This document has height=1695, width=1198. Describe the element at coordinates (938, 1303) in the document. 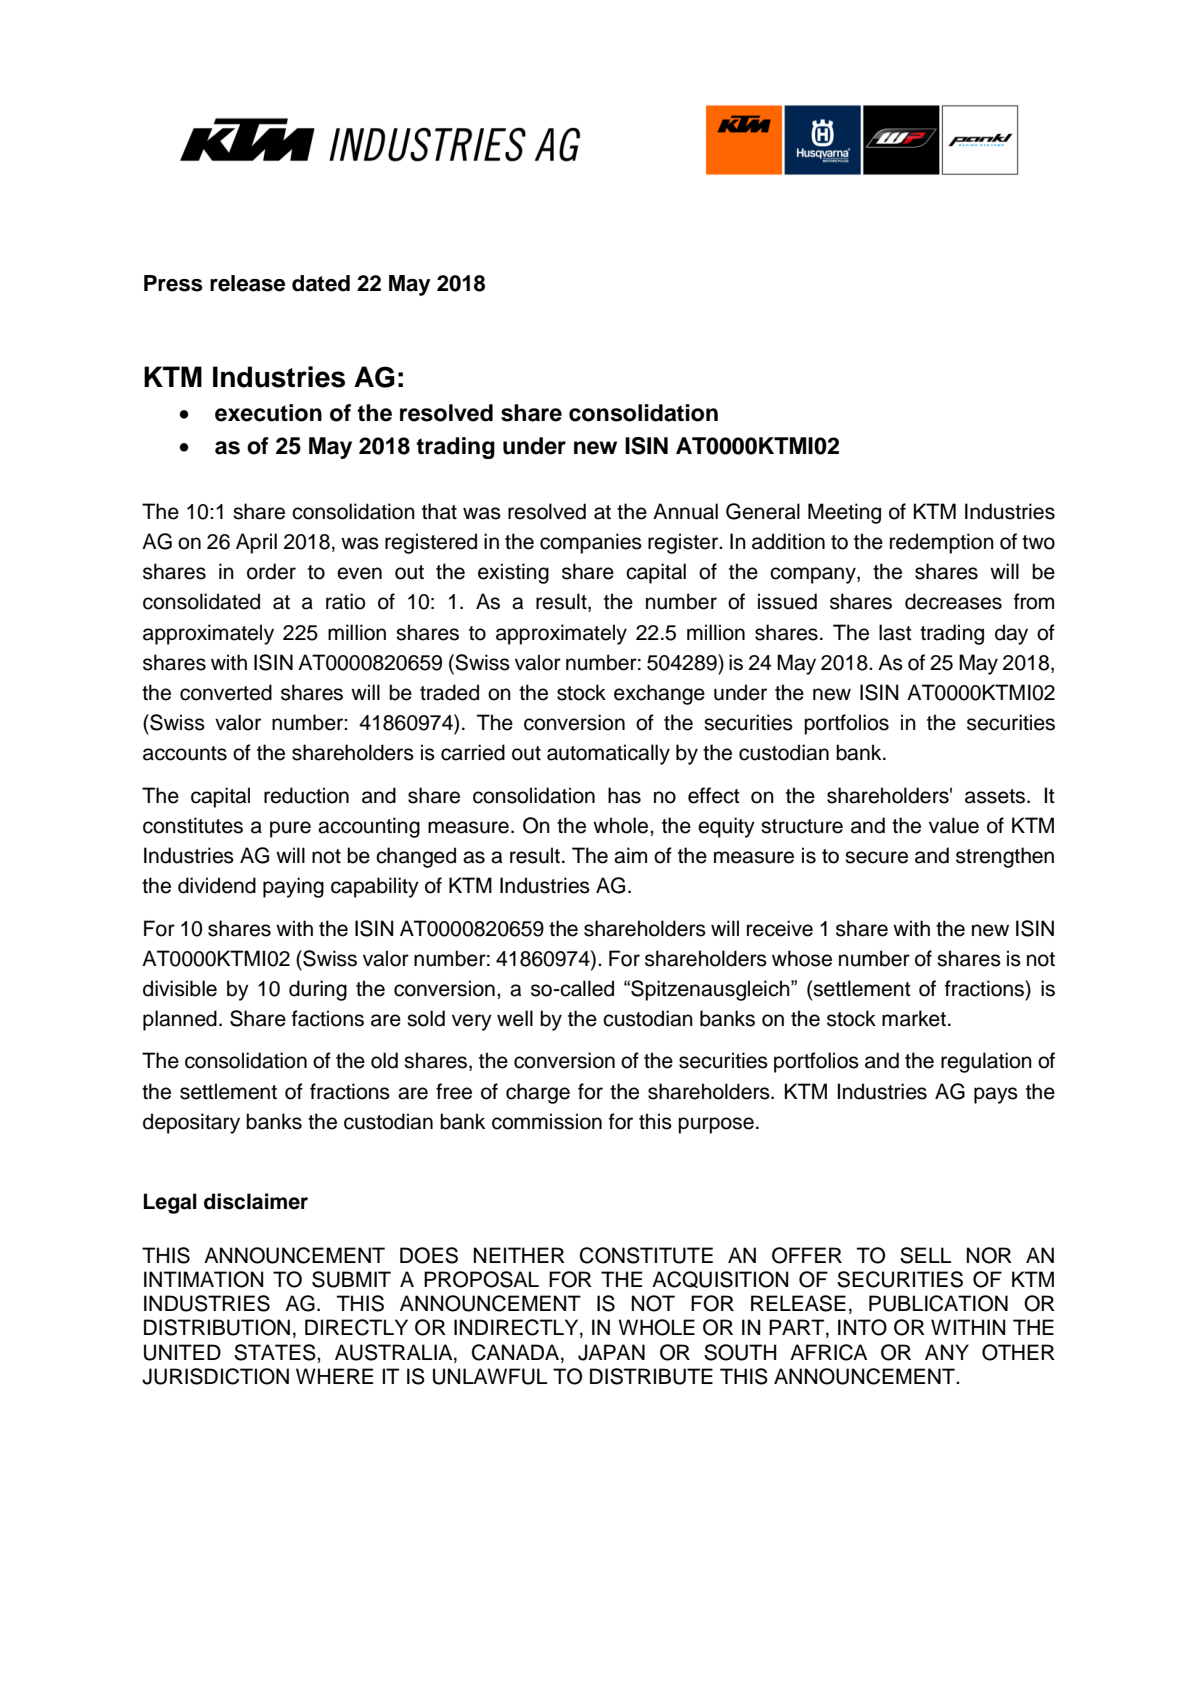

I see `PUBLICATION` at that location.
